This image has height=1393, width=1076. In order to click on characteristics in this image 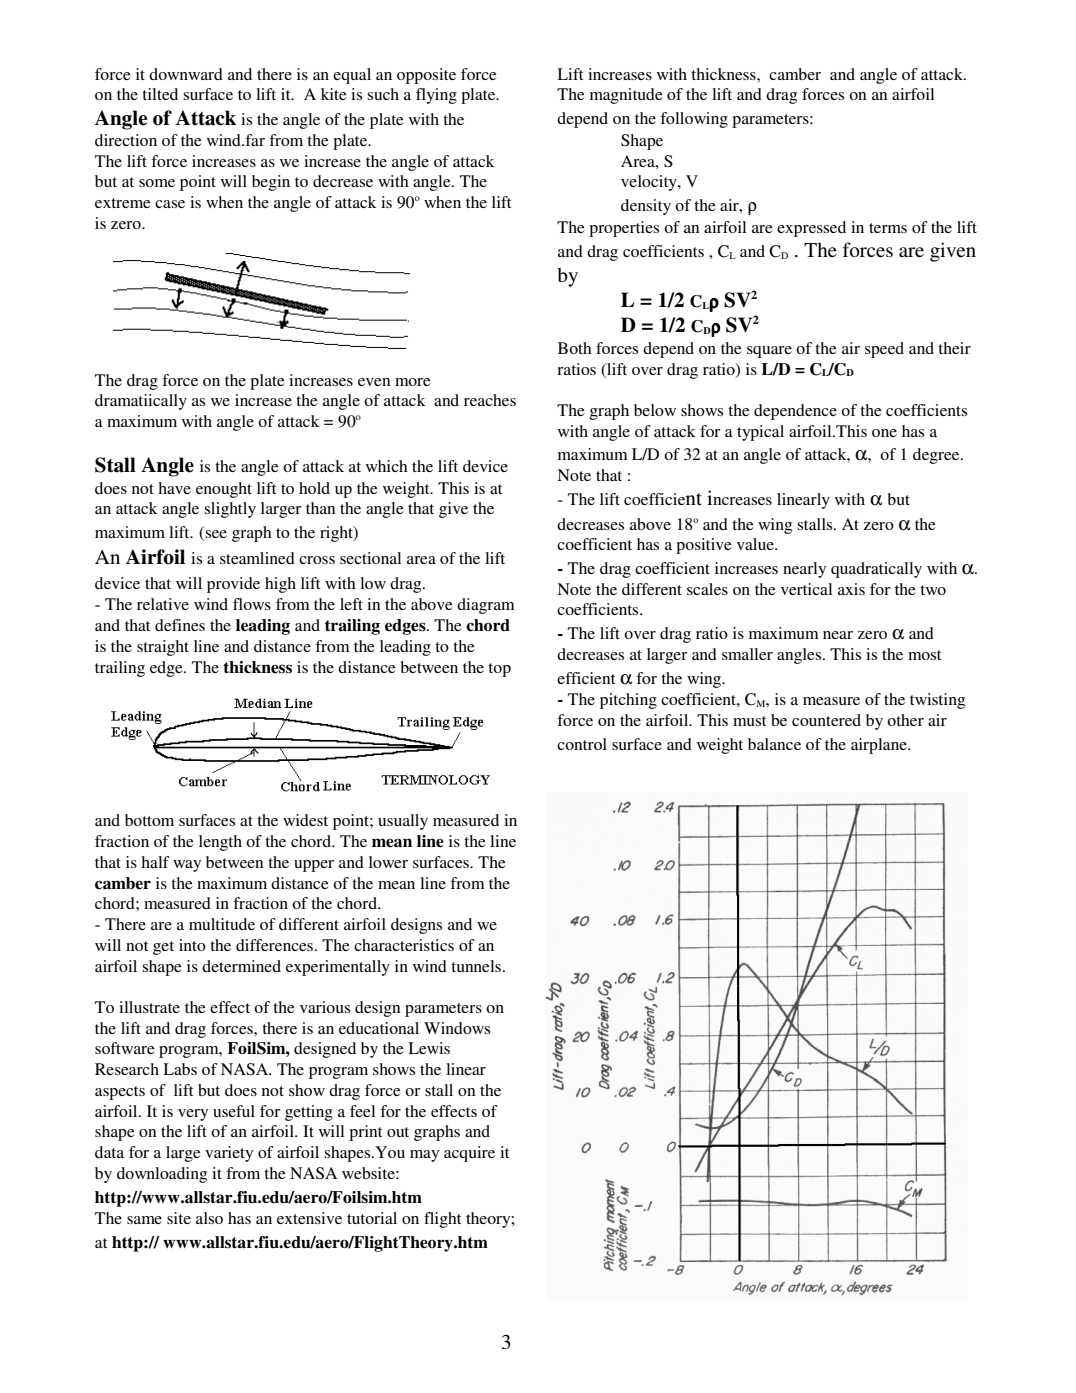, I will do `click(404, 945)`.
